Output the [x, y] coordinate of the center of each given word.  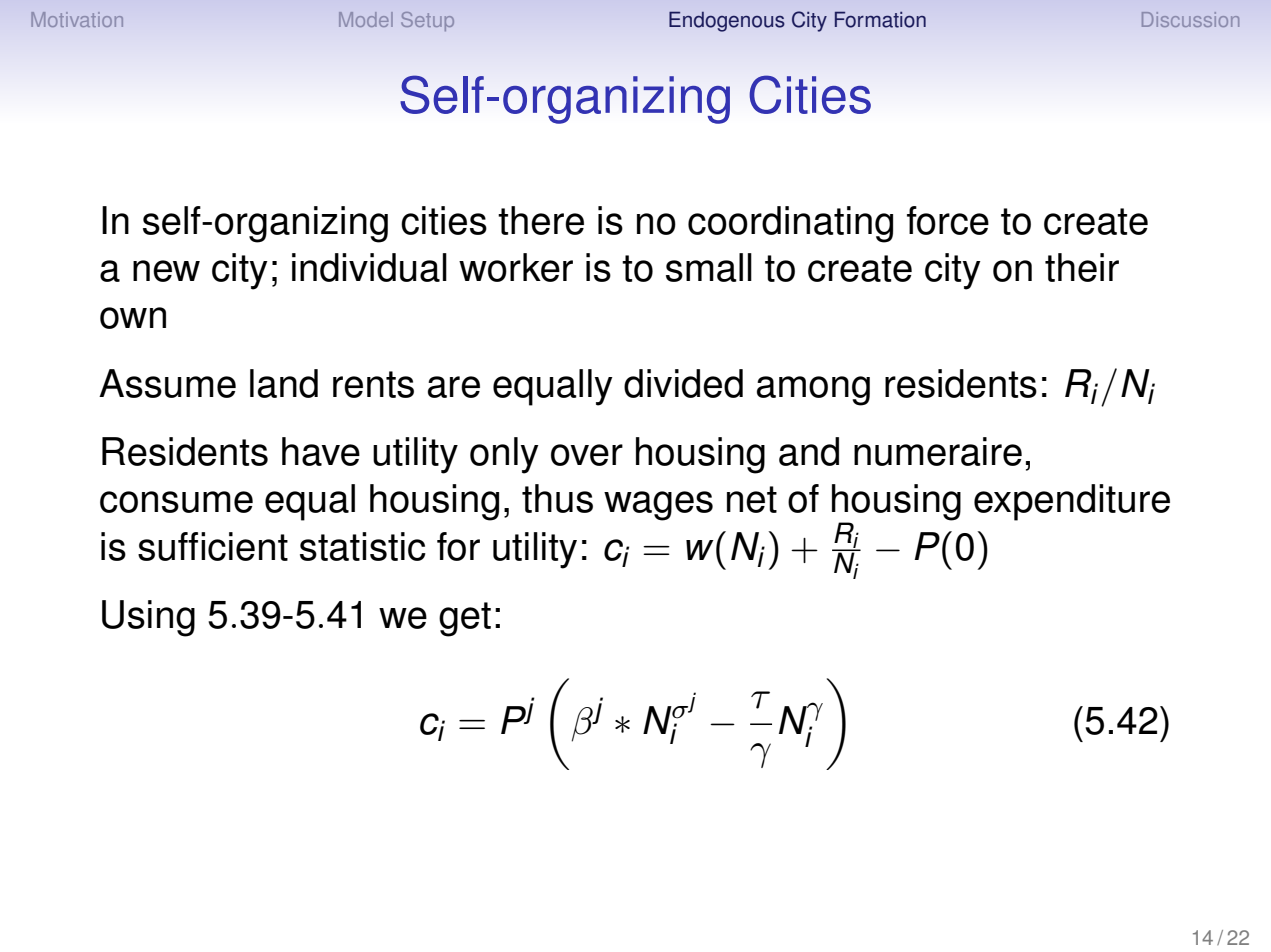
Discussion [1190, 19]
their [1082, 267]
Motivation [77, 19]
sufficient [213, 546]
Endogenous [727, 21]
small [709, 267]
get [465, 619]
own [133, 318]
